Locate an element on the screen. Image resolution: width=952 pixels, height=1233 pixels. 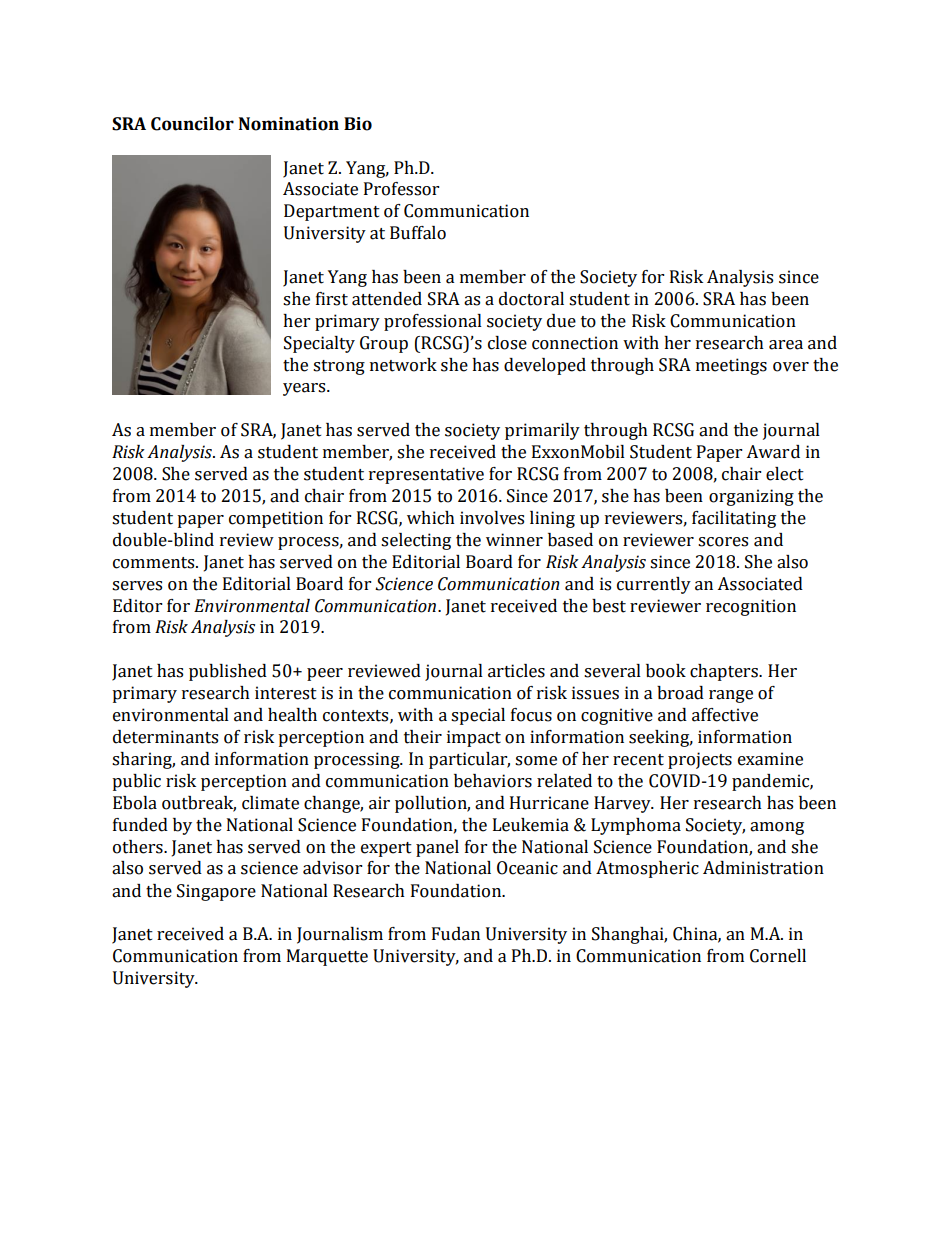
area is located at coordinates (786, 345).
